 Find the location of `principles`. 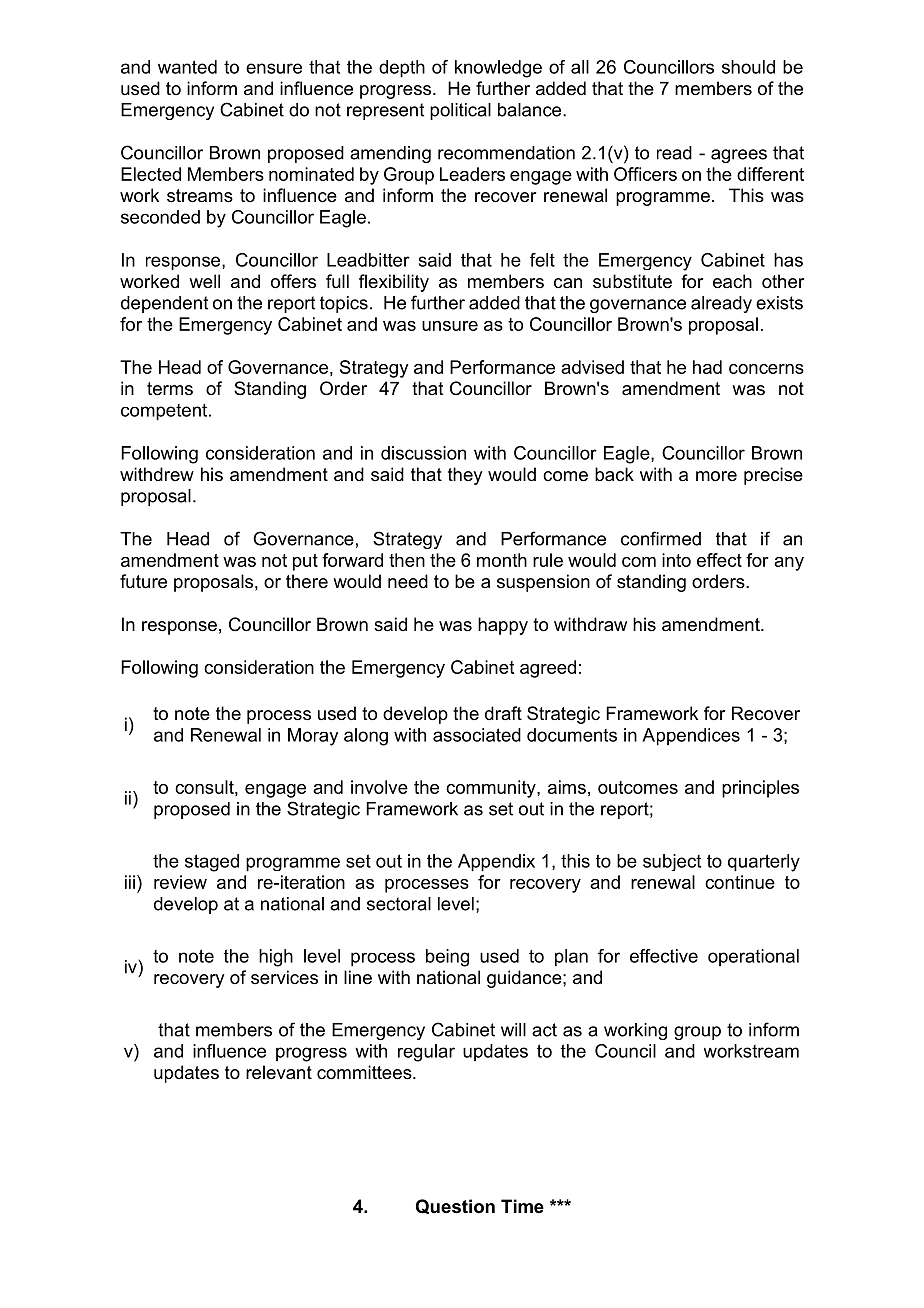

principles is located at coordinates (760, 789).
